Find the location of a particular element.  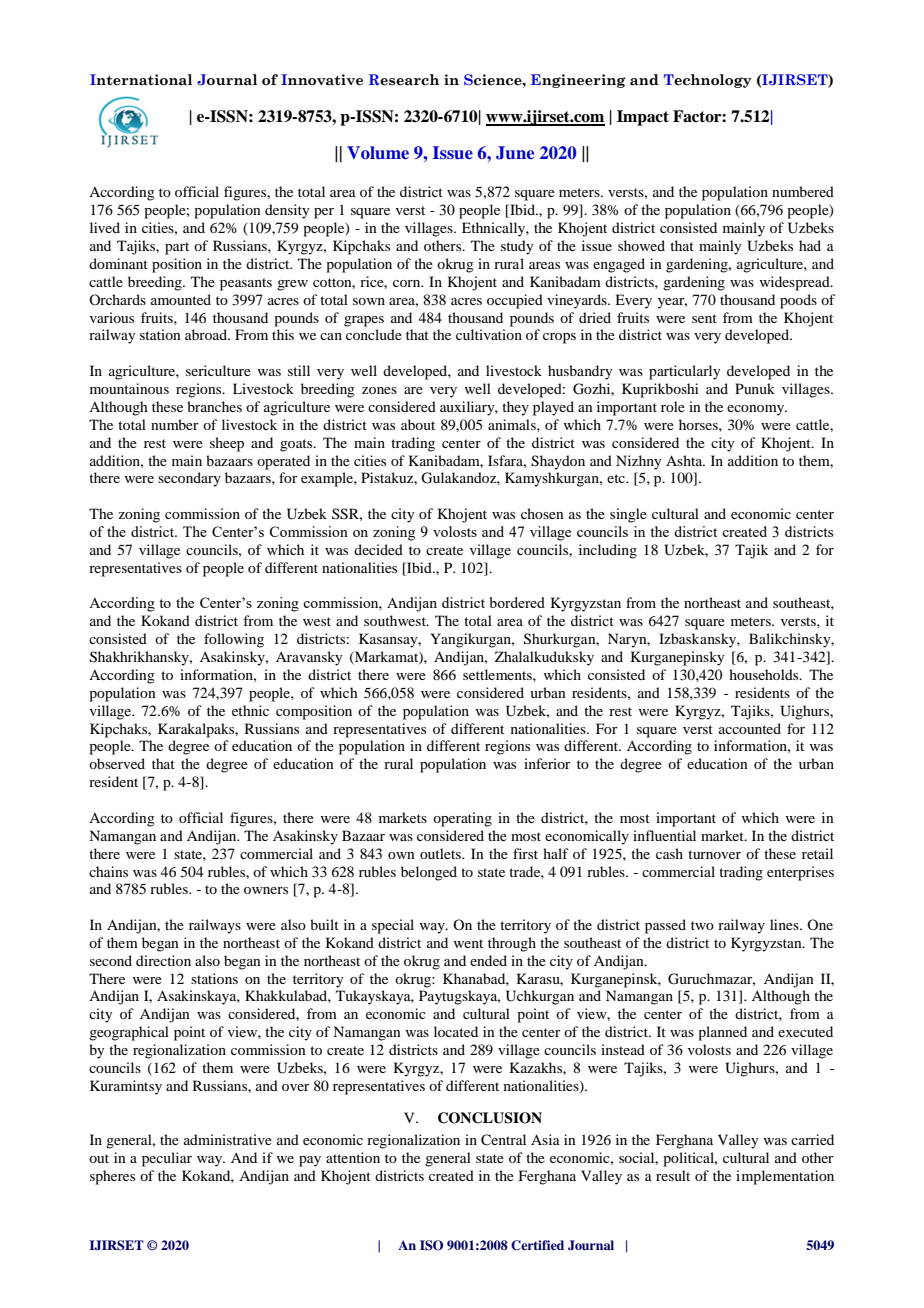

peculiar is located at coordinates (167, 1159).
